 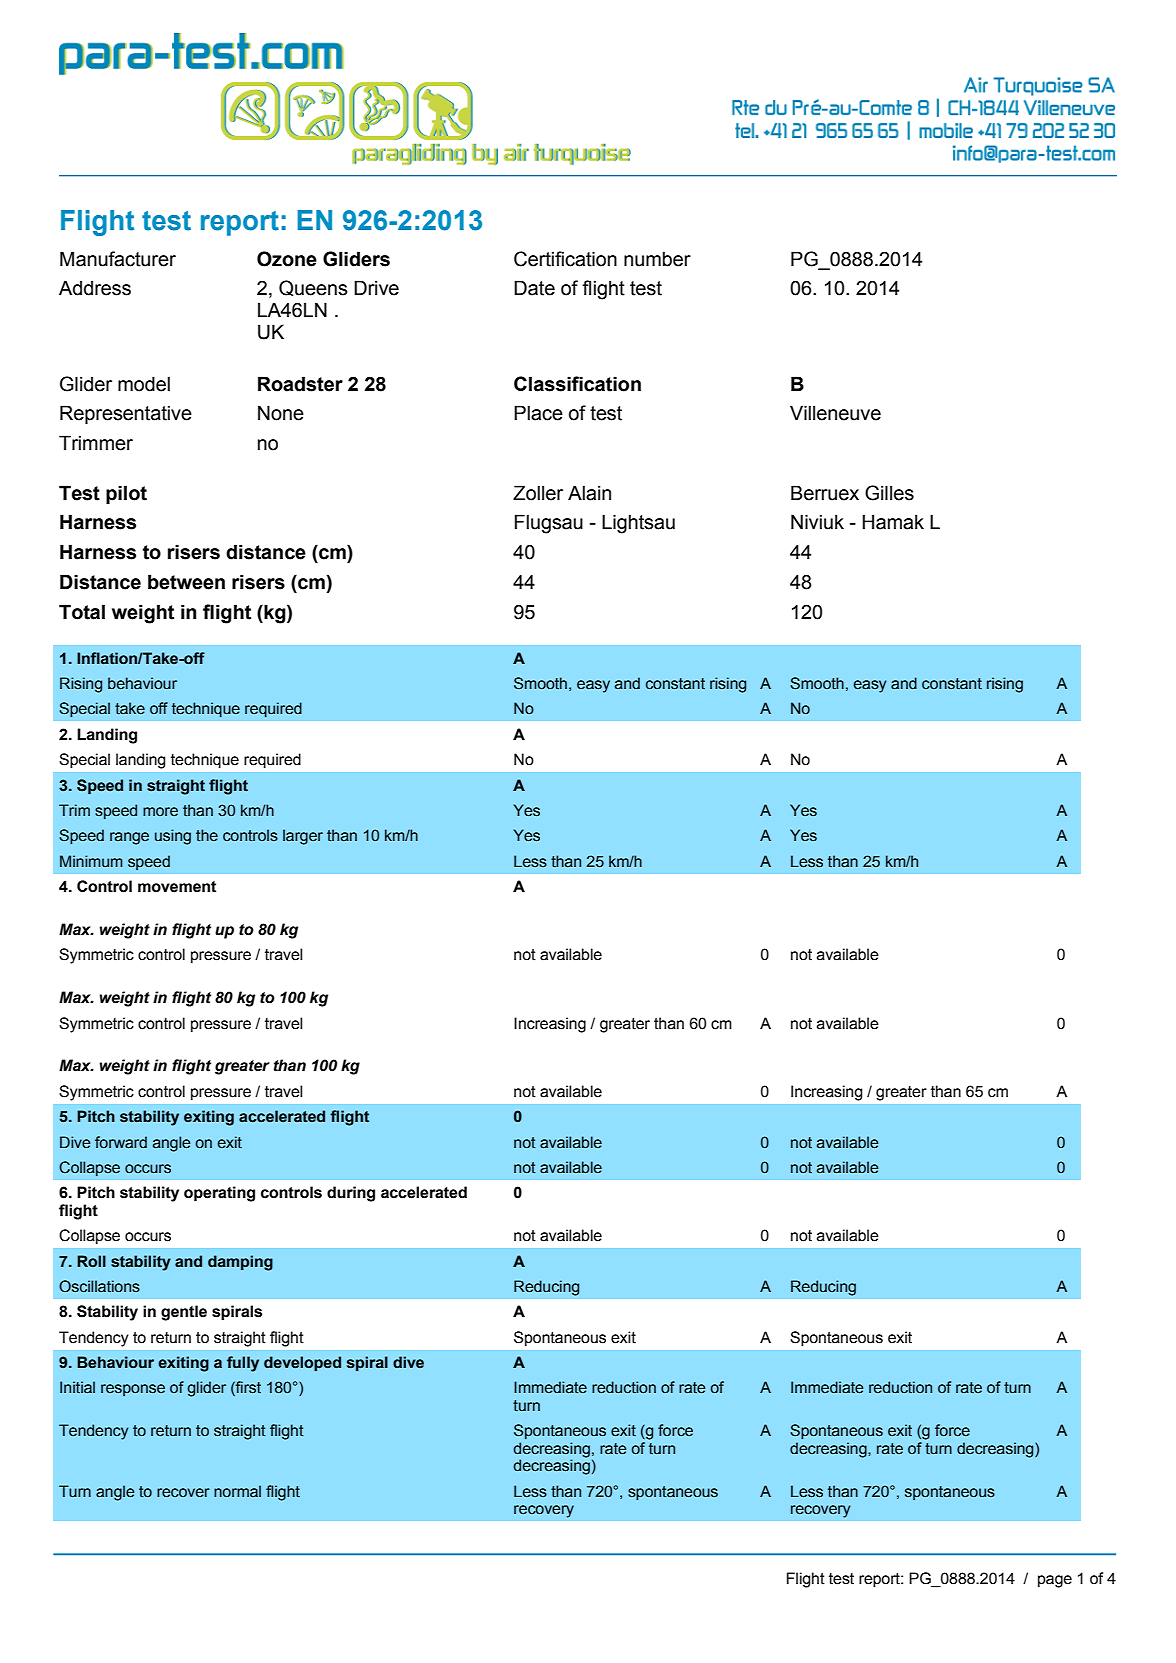 I want to click on during, so click(x=351, y=1194).
